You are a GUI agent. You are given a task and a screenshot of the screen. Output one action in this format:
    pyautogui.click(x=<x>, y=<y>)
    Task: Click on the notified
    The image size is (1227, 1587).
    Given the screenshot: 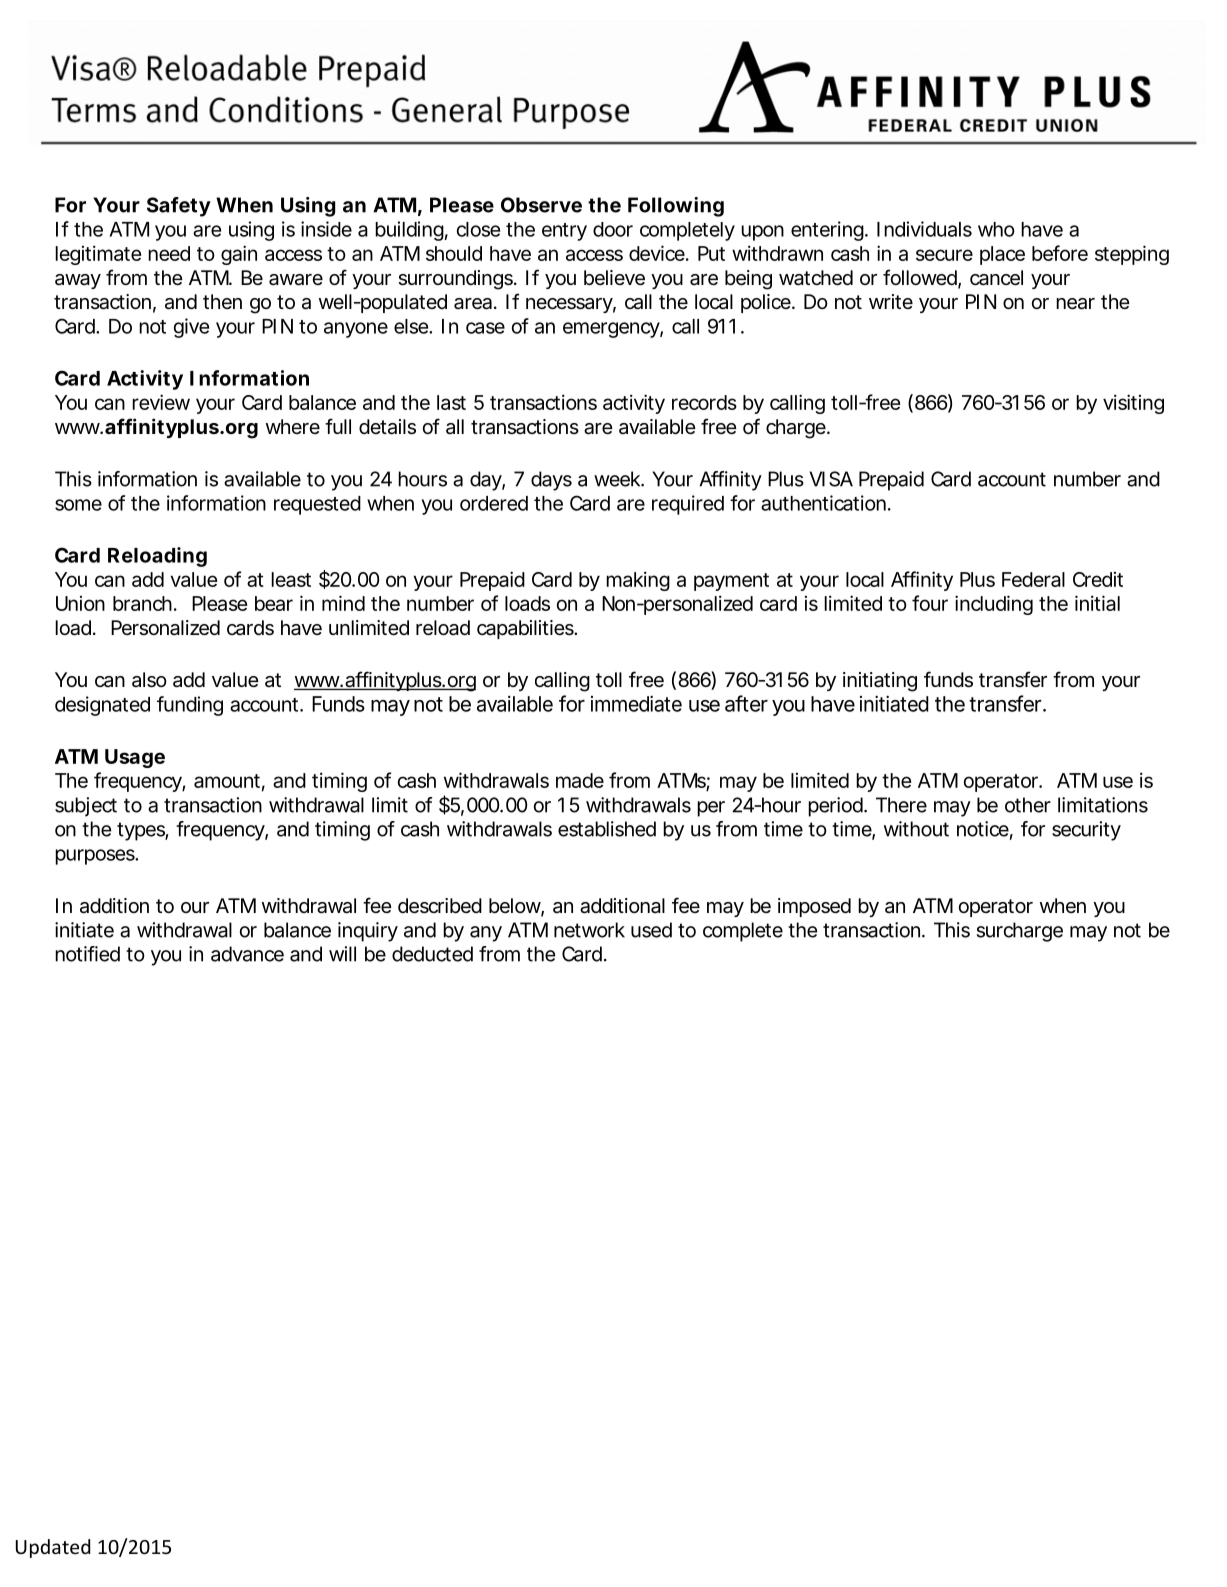 What is the action you would take?
    pyautogui.click(x=87, y=954)
